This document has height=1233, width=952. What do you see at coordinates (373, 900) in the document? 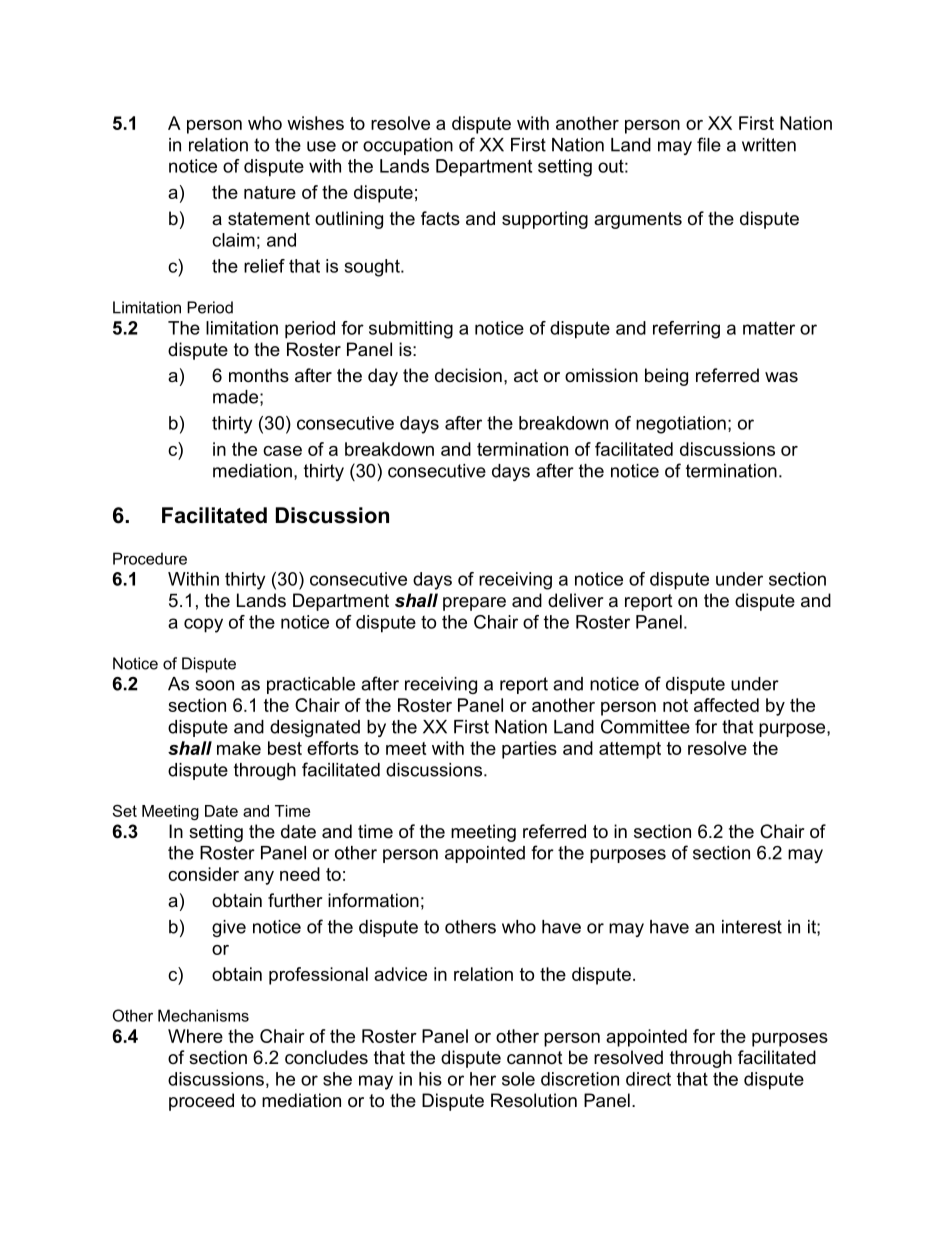
I see `information` at bounding box center [373, 900].
